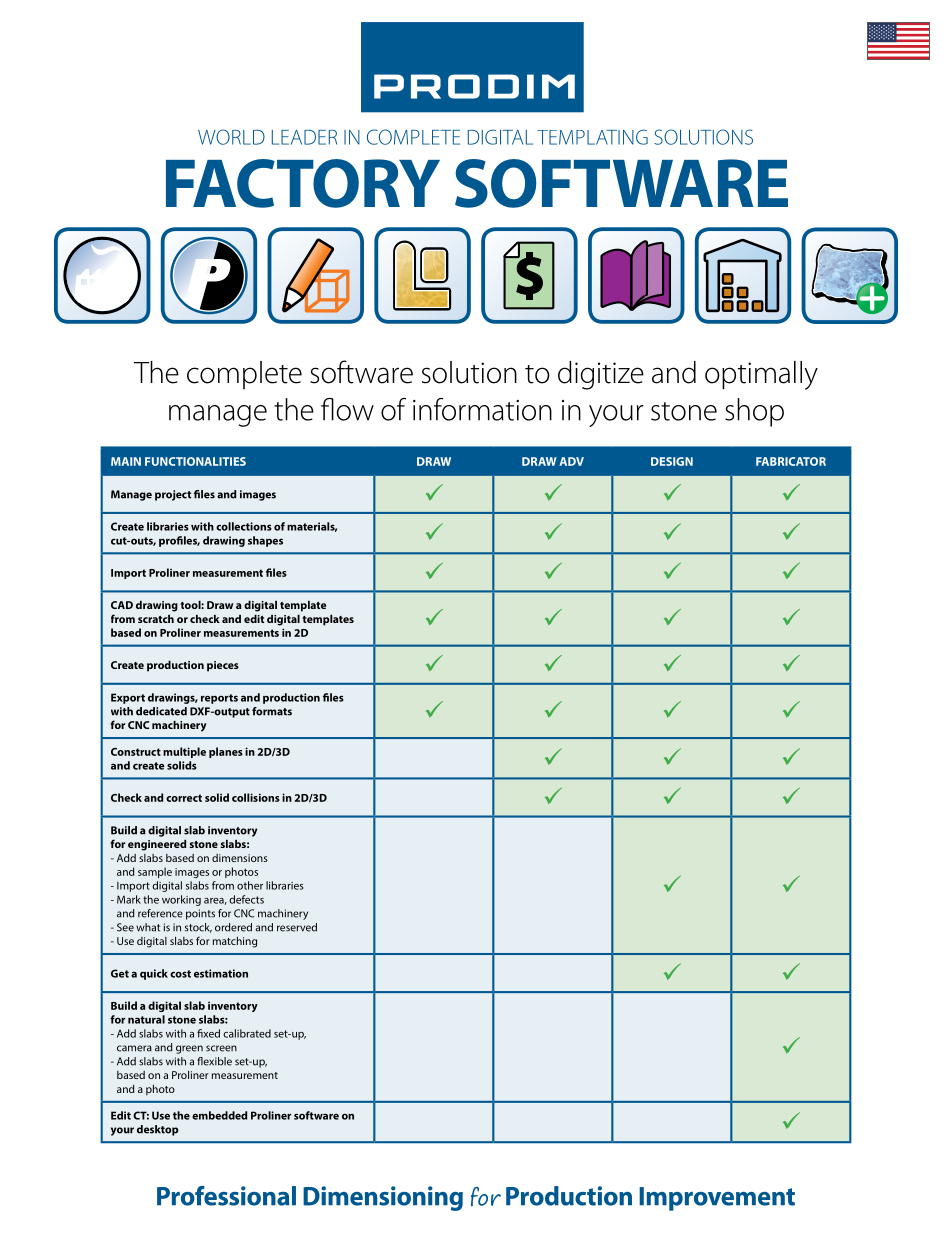 Image resolution: width=952 pixels, height=1233 pixels. What do you see at coordinates (247, 1033) in the screenshot?
I see `calibrated` at bounding box center [247, 1033].
